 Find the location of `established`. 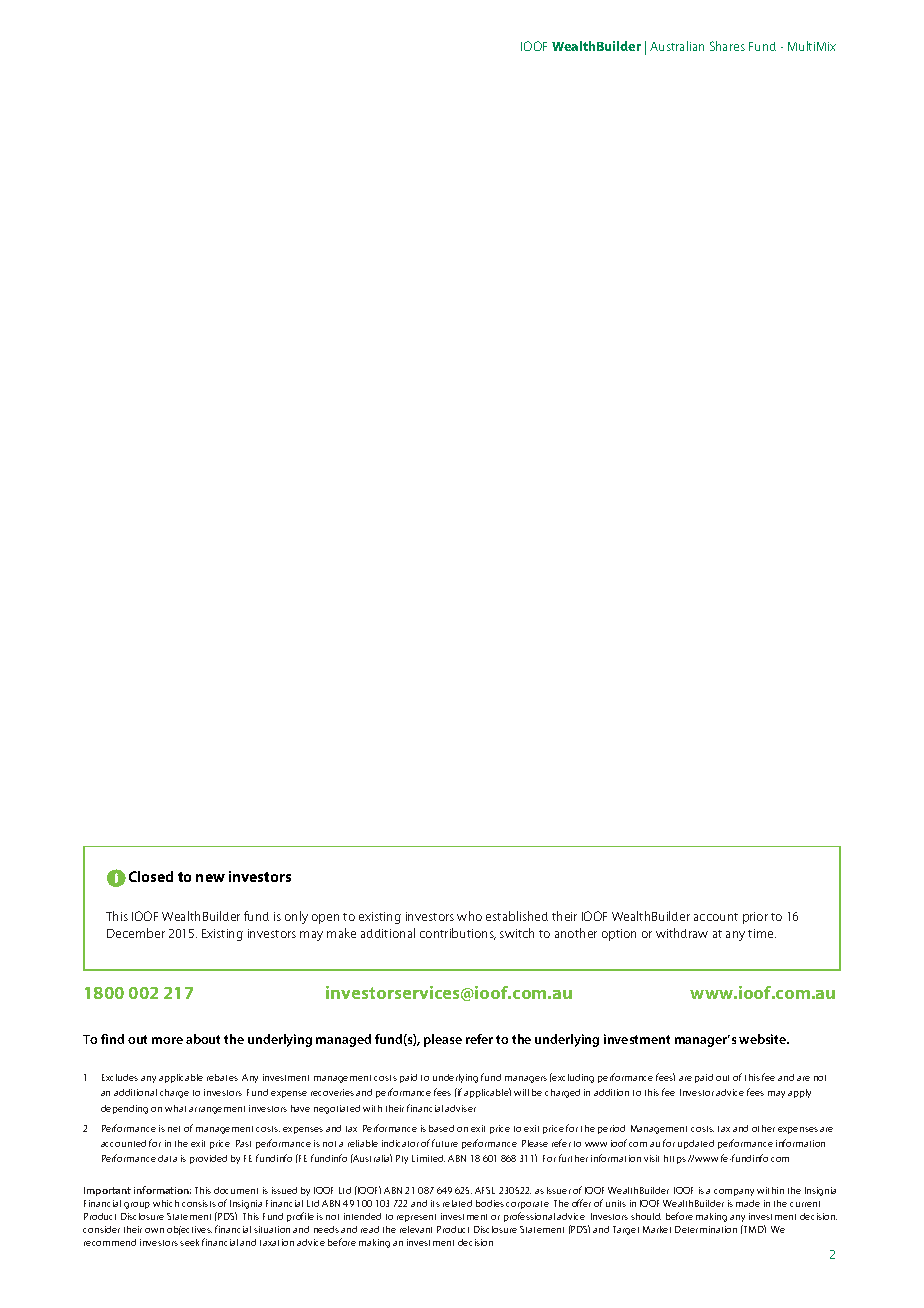

established is located at coordinates (517, 916).
